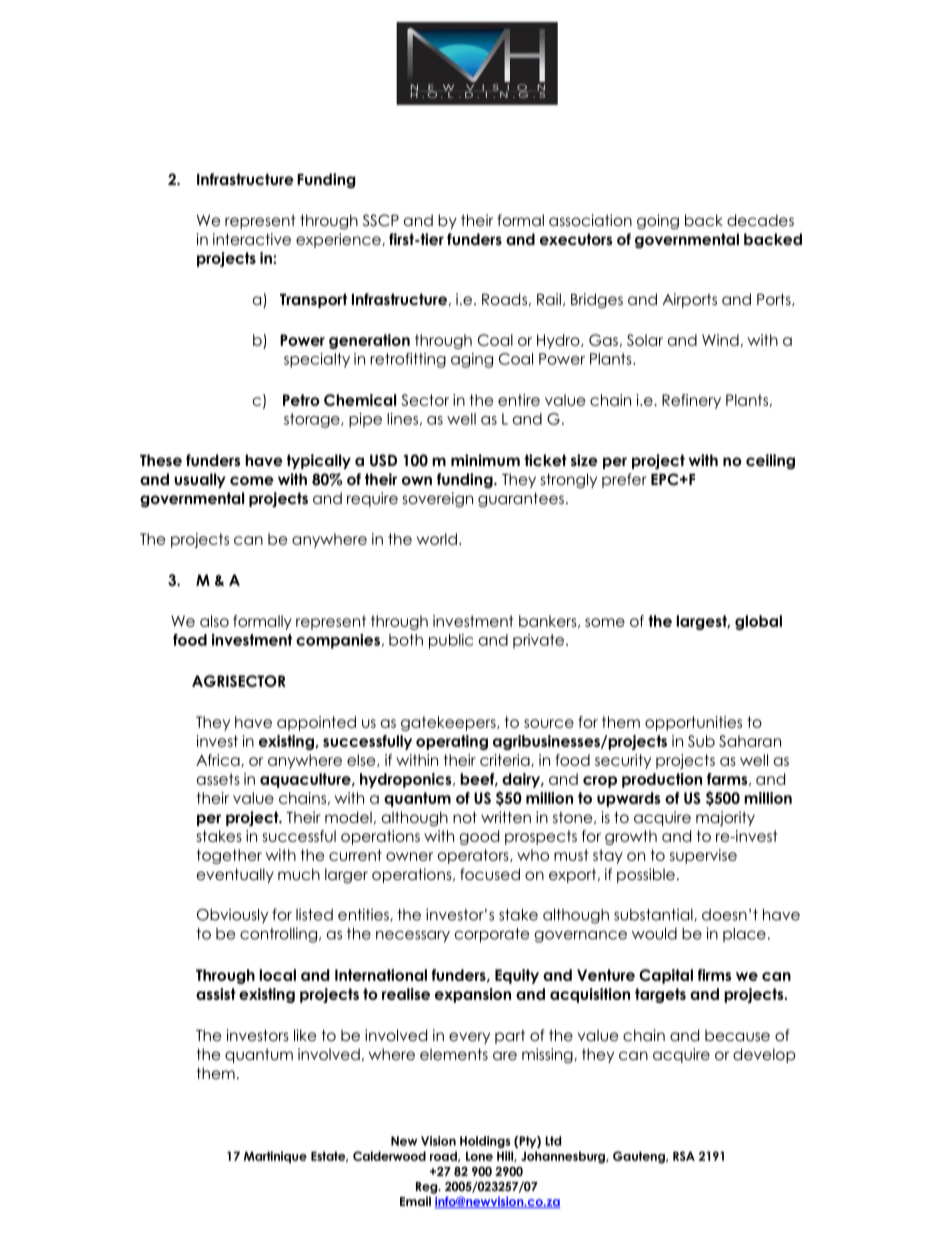 The height and width of the screenshot is (1233, 952). Describe the element at coordinates (449, 723) in the screenshot. I see `gatekeepers` at that location.
